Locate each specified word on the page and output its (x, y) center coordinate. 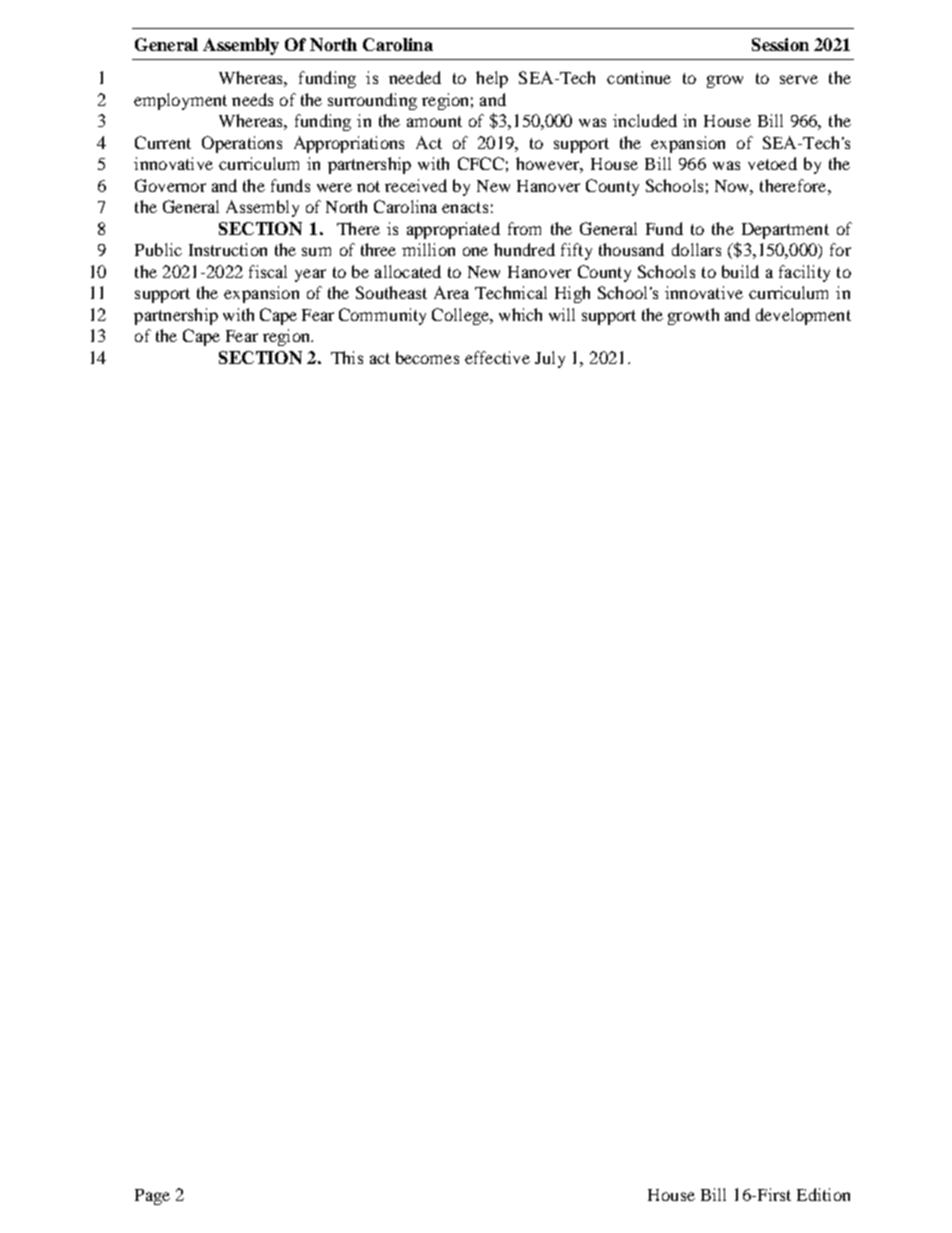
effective (497, 357)
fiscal (268, 271)
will (562, 314)
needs (252, 99)
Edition (823, 1194)
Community (382, 316)
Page (152, 1197)
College (461, 316)
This (347, 357)
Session (780, 44)
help (492, 79)
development (803, 316)
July (550, 359)
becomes (427, 357)
